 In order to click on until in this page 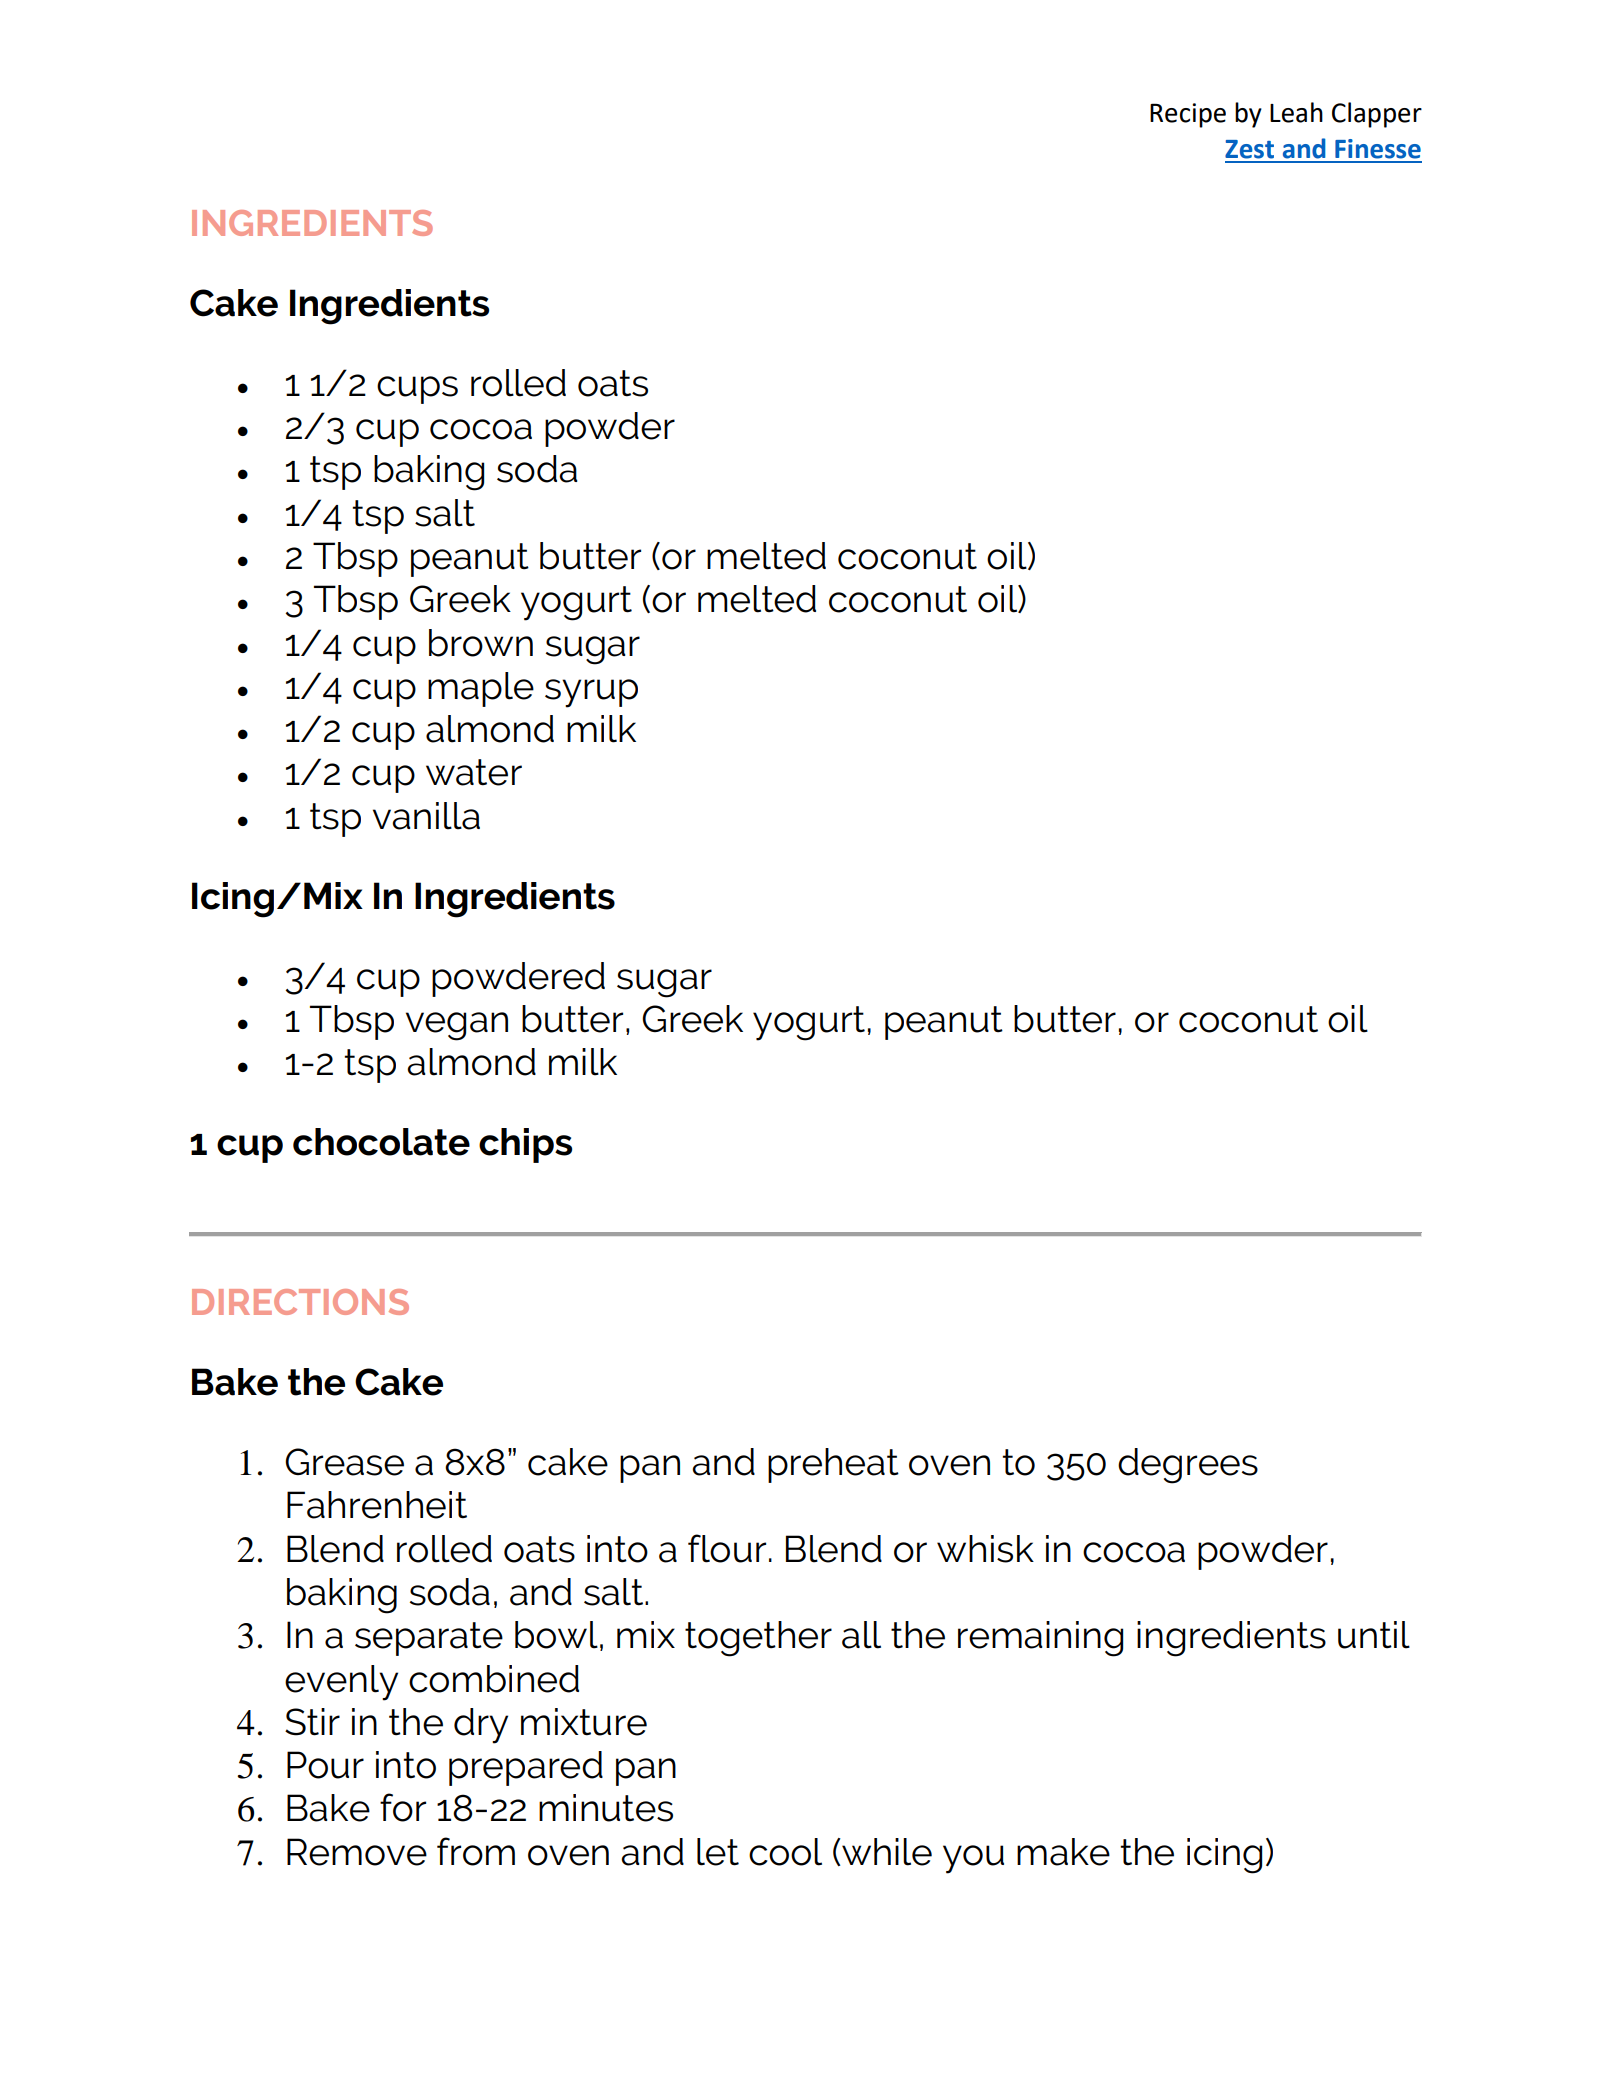, I will do `click(1374, 1635)`.
